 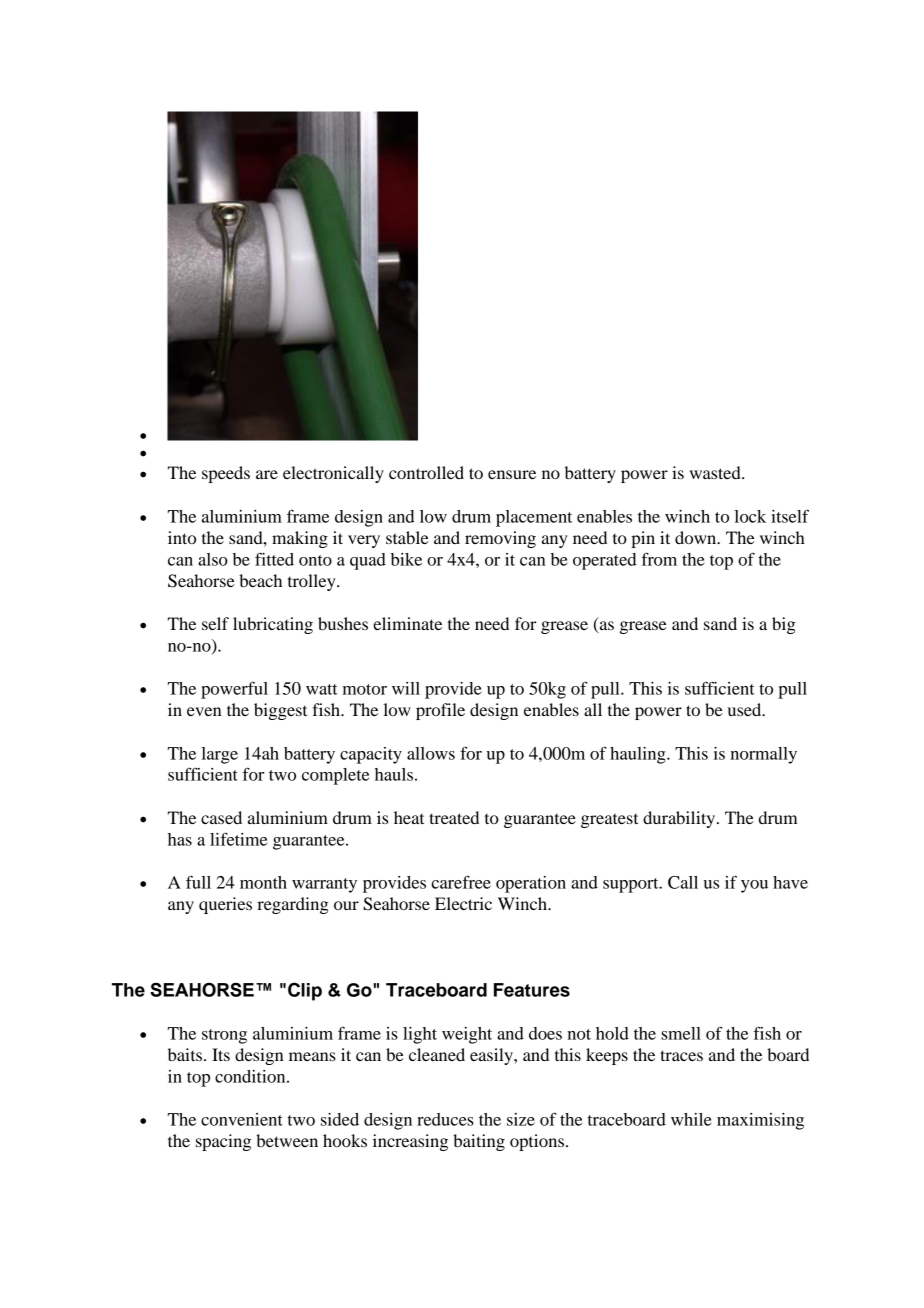 I want to click on ensure, so click(x=512, y=474).
